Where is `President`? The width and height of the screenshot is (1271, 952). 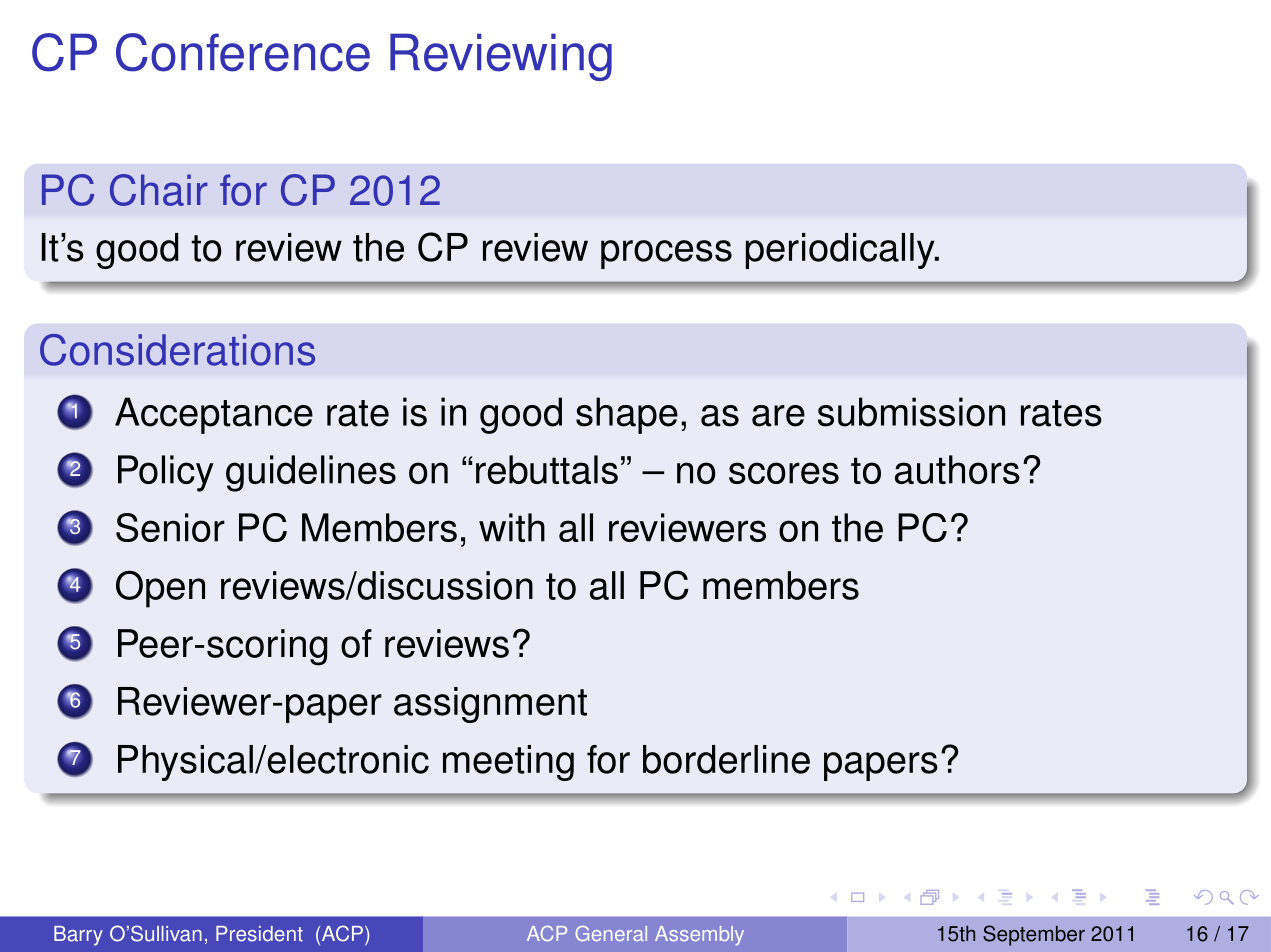 President is located at coordinates (259, 934).
